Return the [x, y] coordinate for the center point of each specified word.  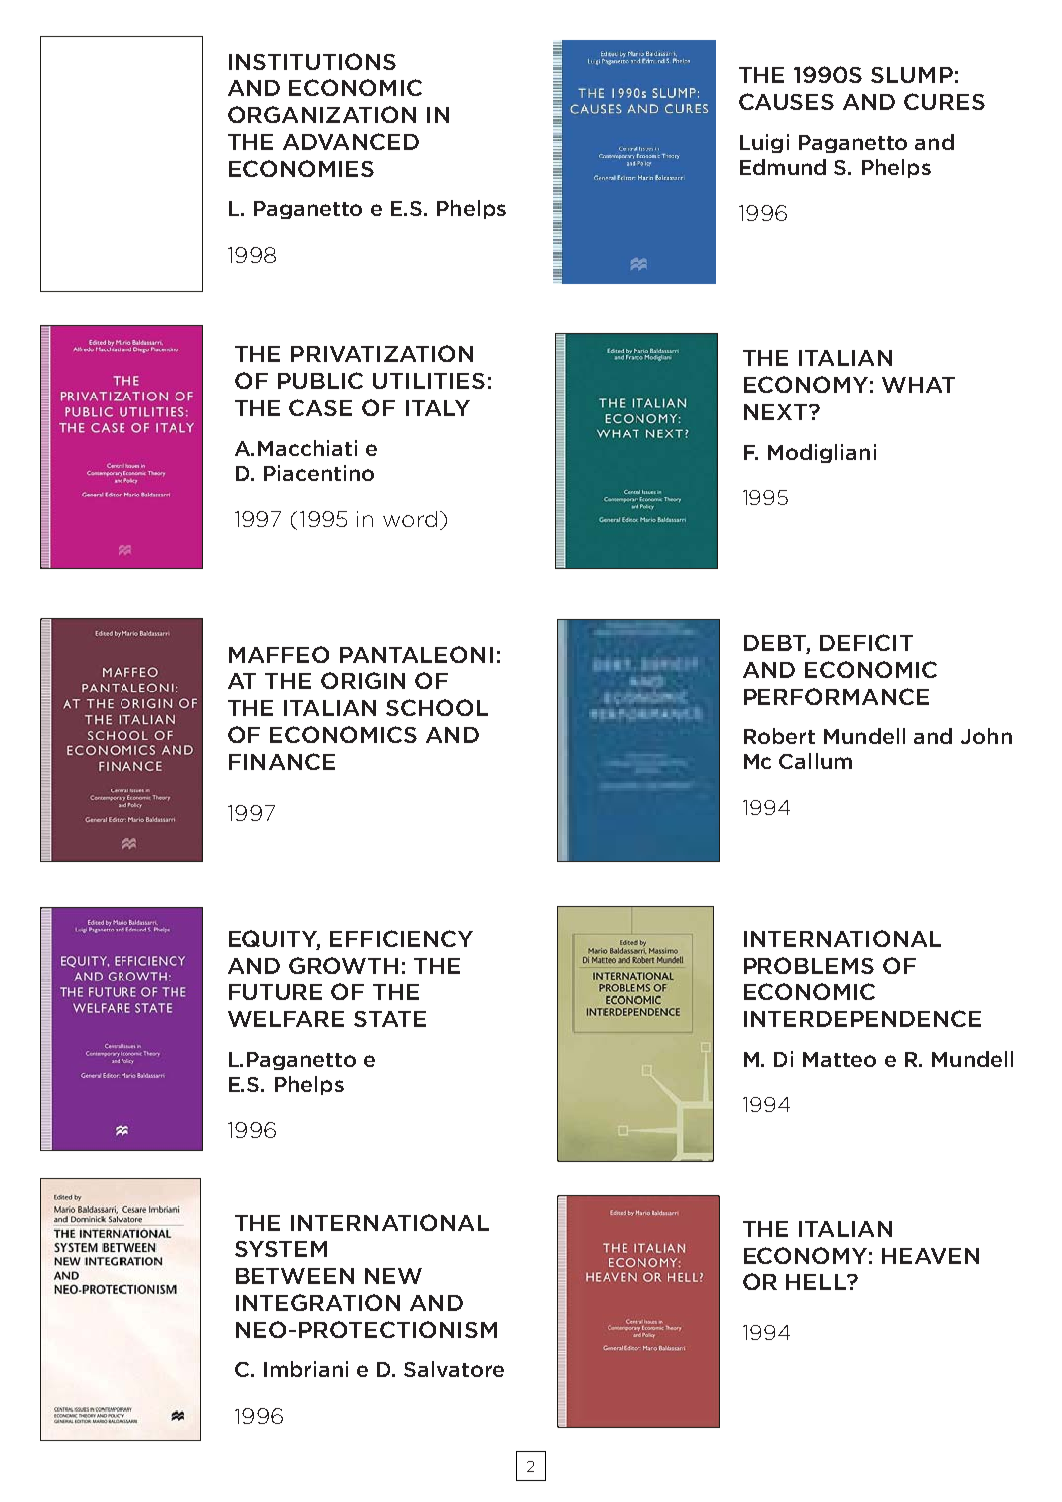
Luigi [764, 143]
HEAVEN [930, 1256]
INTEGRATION [318, 1302]
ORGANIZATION [322, 114]
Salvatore [454, 1369]
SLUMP [912, 75]
